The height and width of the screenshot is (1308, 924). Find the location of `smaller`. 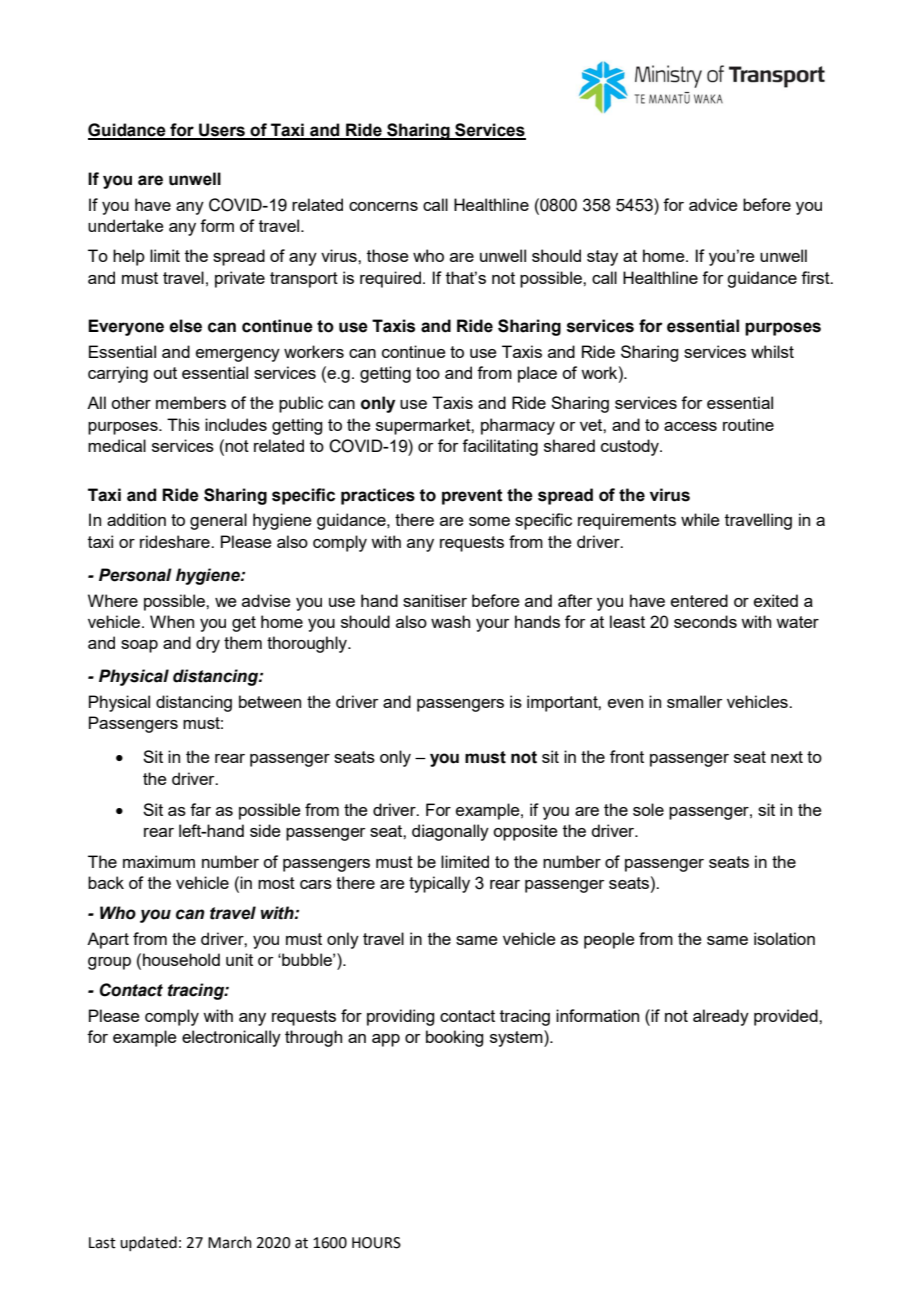

smaller is located at coordinates (695, 701).
